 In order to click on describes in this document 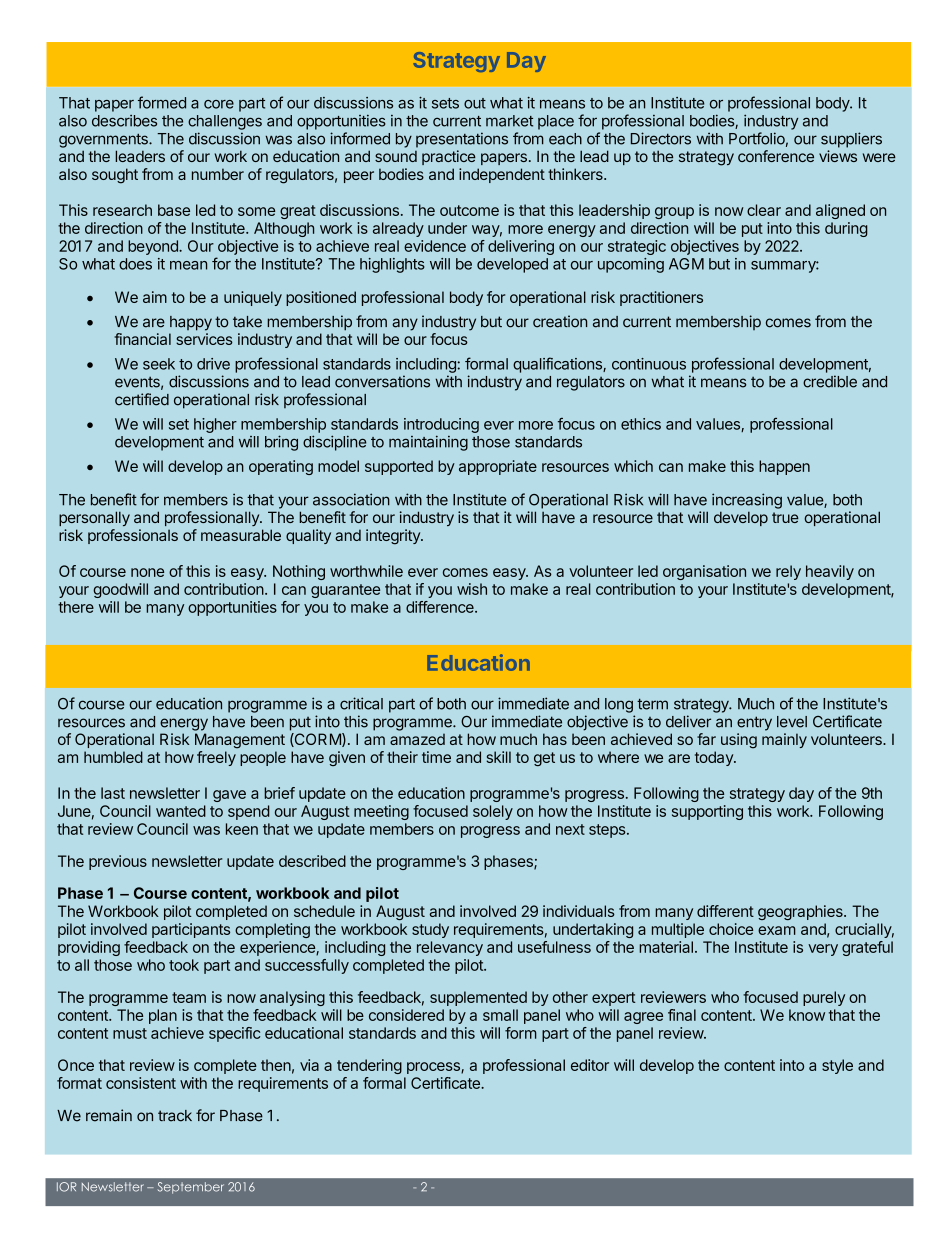, I will do `click(124, 121)`.
